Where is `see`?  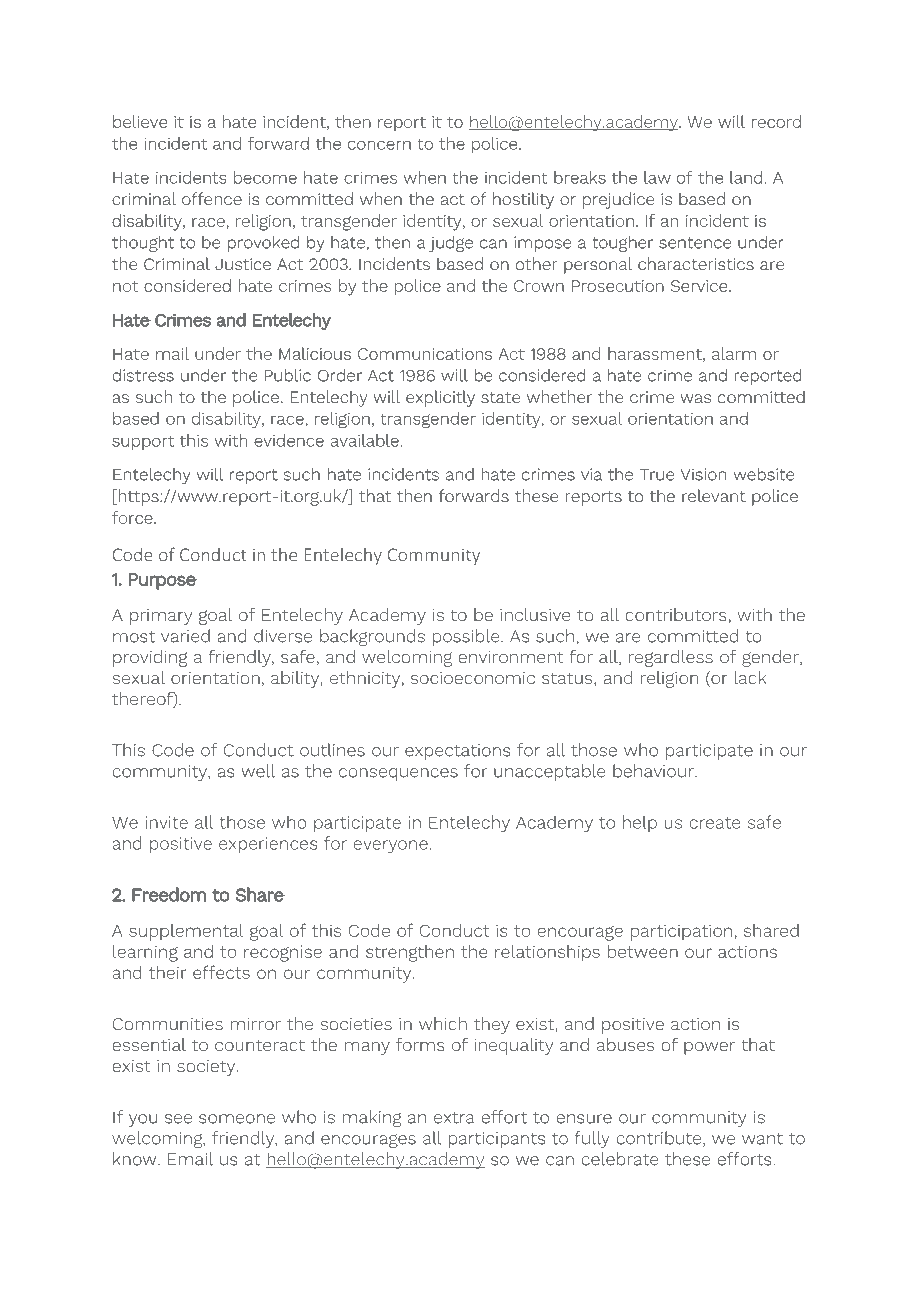
see is located at coordinates (178, 1119).
